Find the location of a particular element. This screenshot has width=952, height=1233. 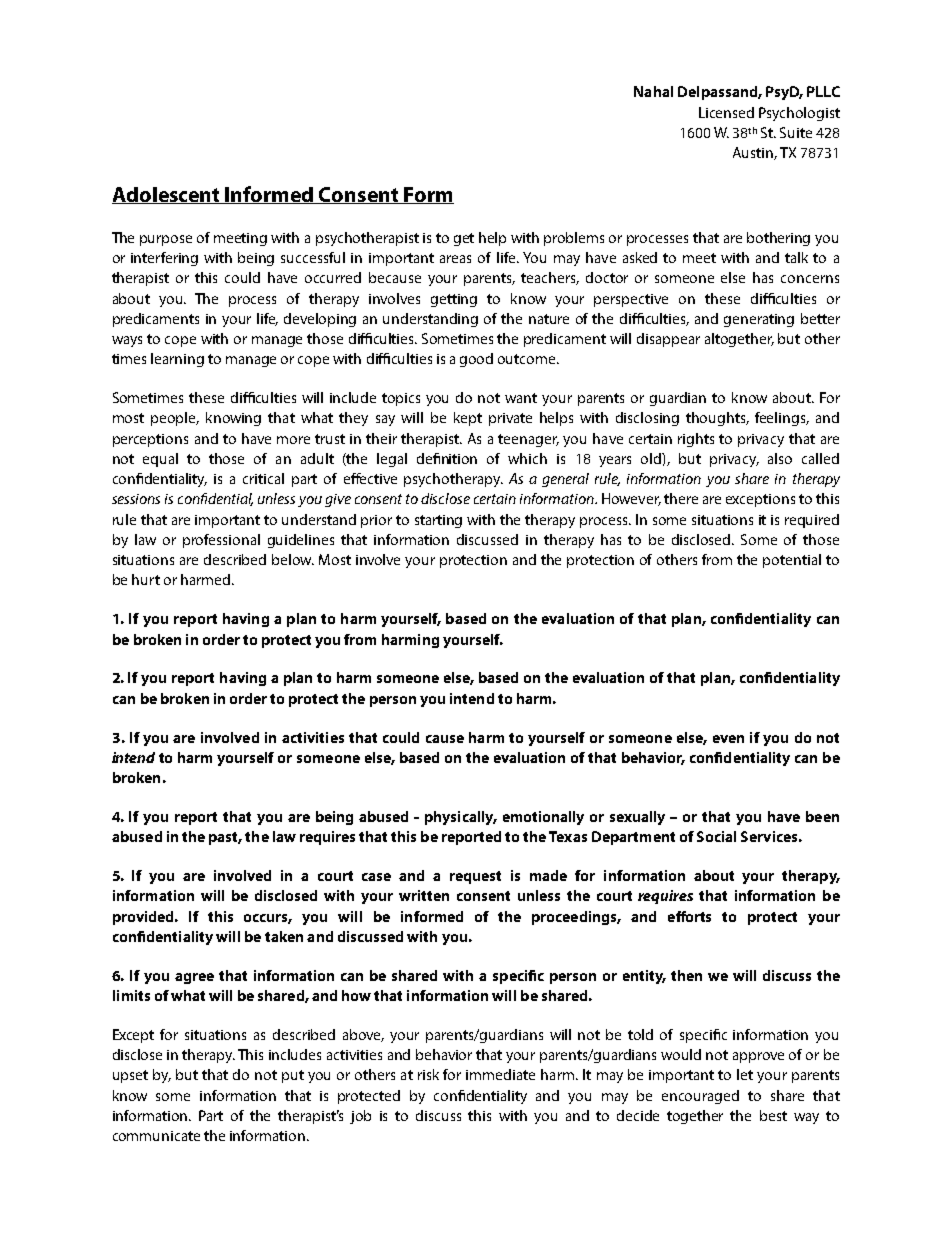

learning is located at coordinates (177, 360).
